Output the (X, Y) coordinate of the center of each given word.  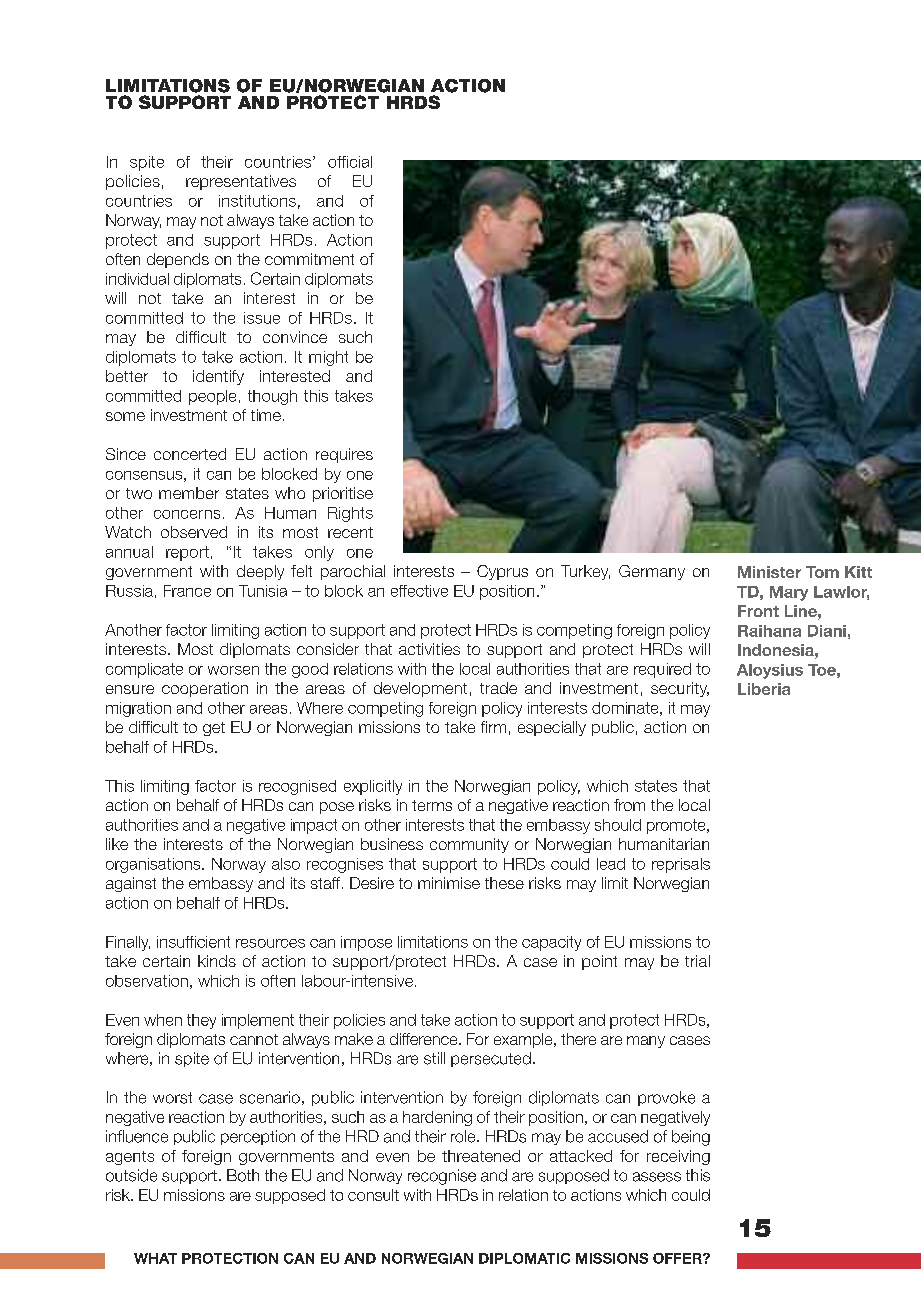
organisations (154, 865)
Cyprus (502, 572)
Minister (769, 572)
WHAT (155, 1258)
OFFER (678, 1258)
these (504, 883)
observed (194, 532)
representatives (241, 182)
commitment (309, 259)
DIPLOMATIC (524, 1258)
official (350, 162)
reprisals (681, 865)
